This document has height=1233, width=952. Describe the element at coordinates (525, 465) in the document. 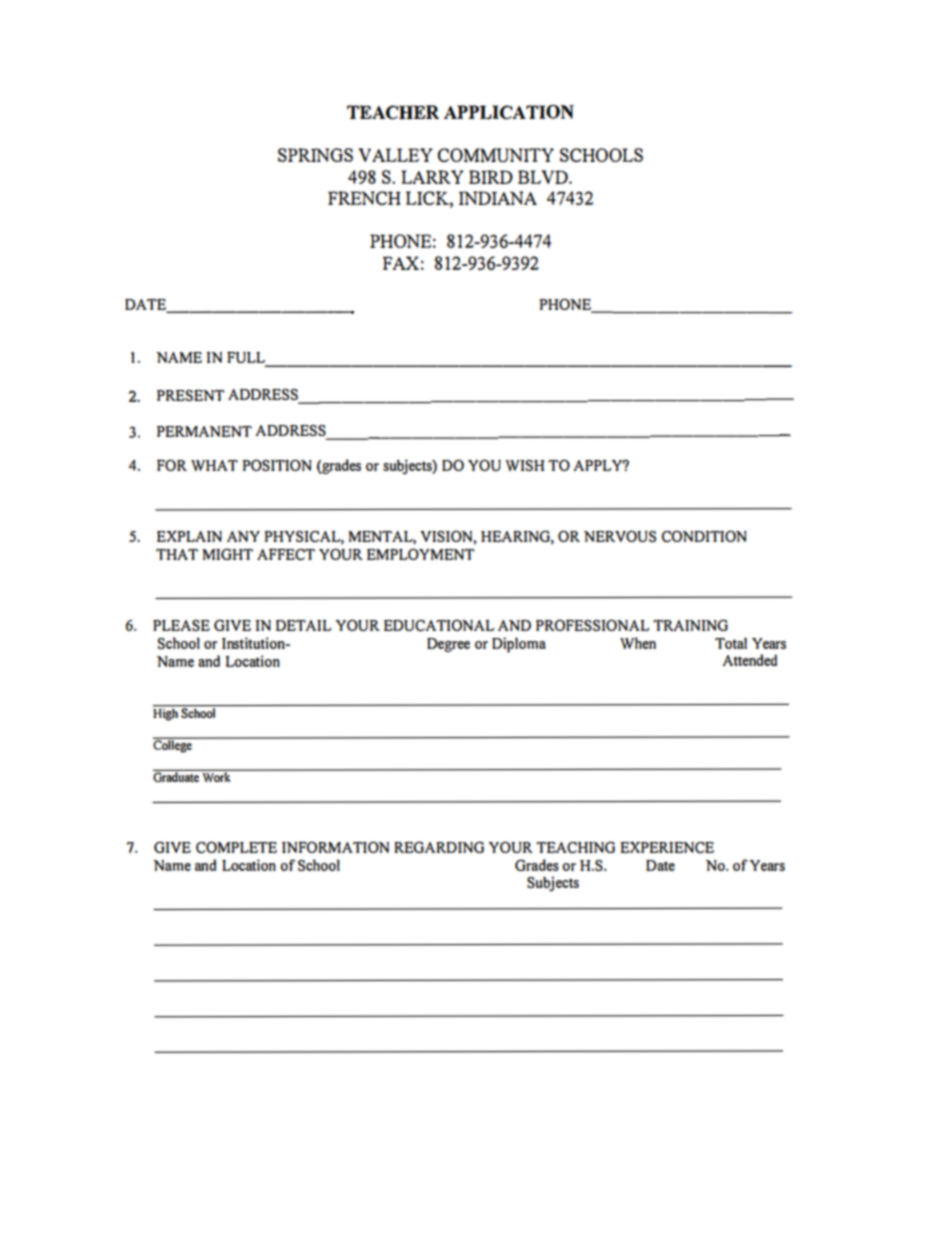

I see `WISH` at that location.
